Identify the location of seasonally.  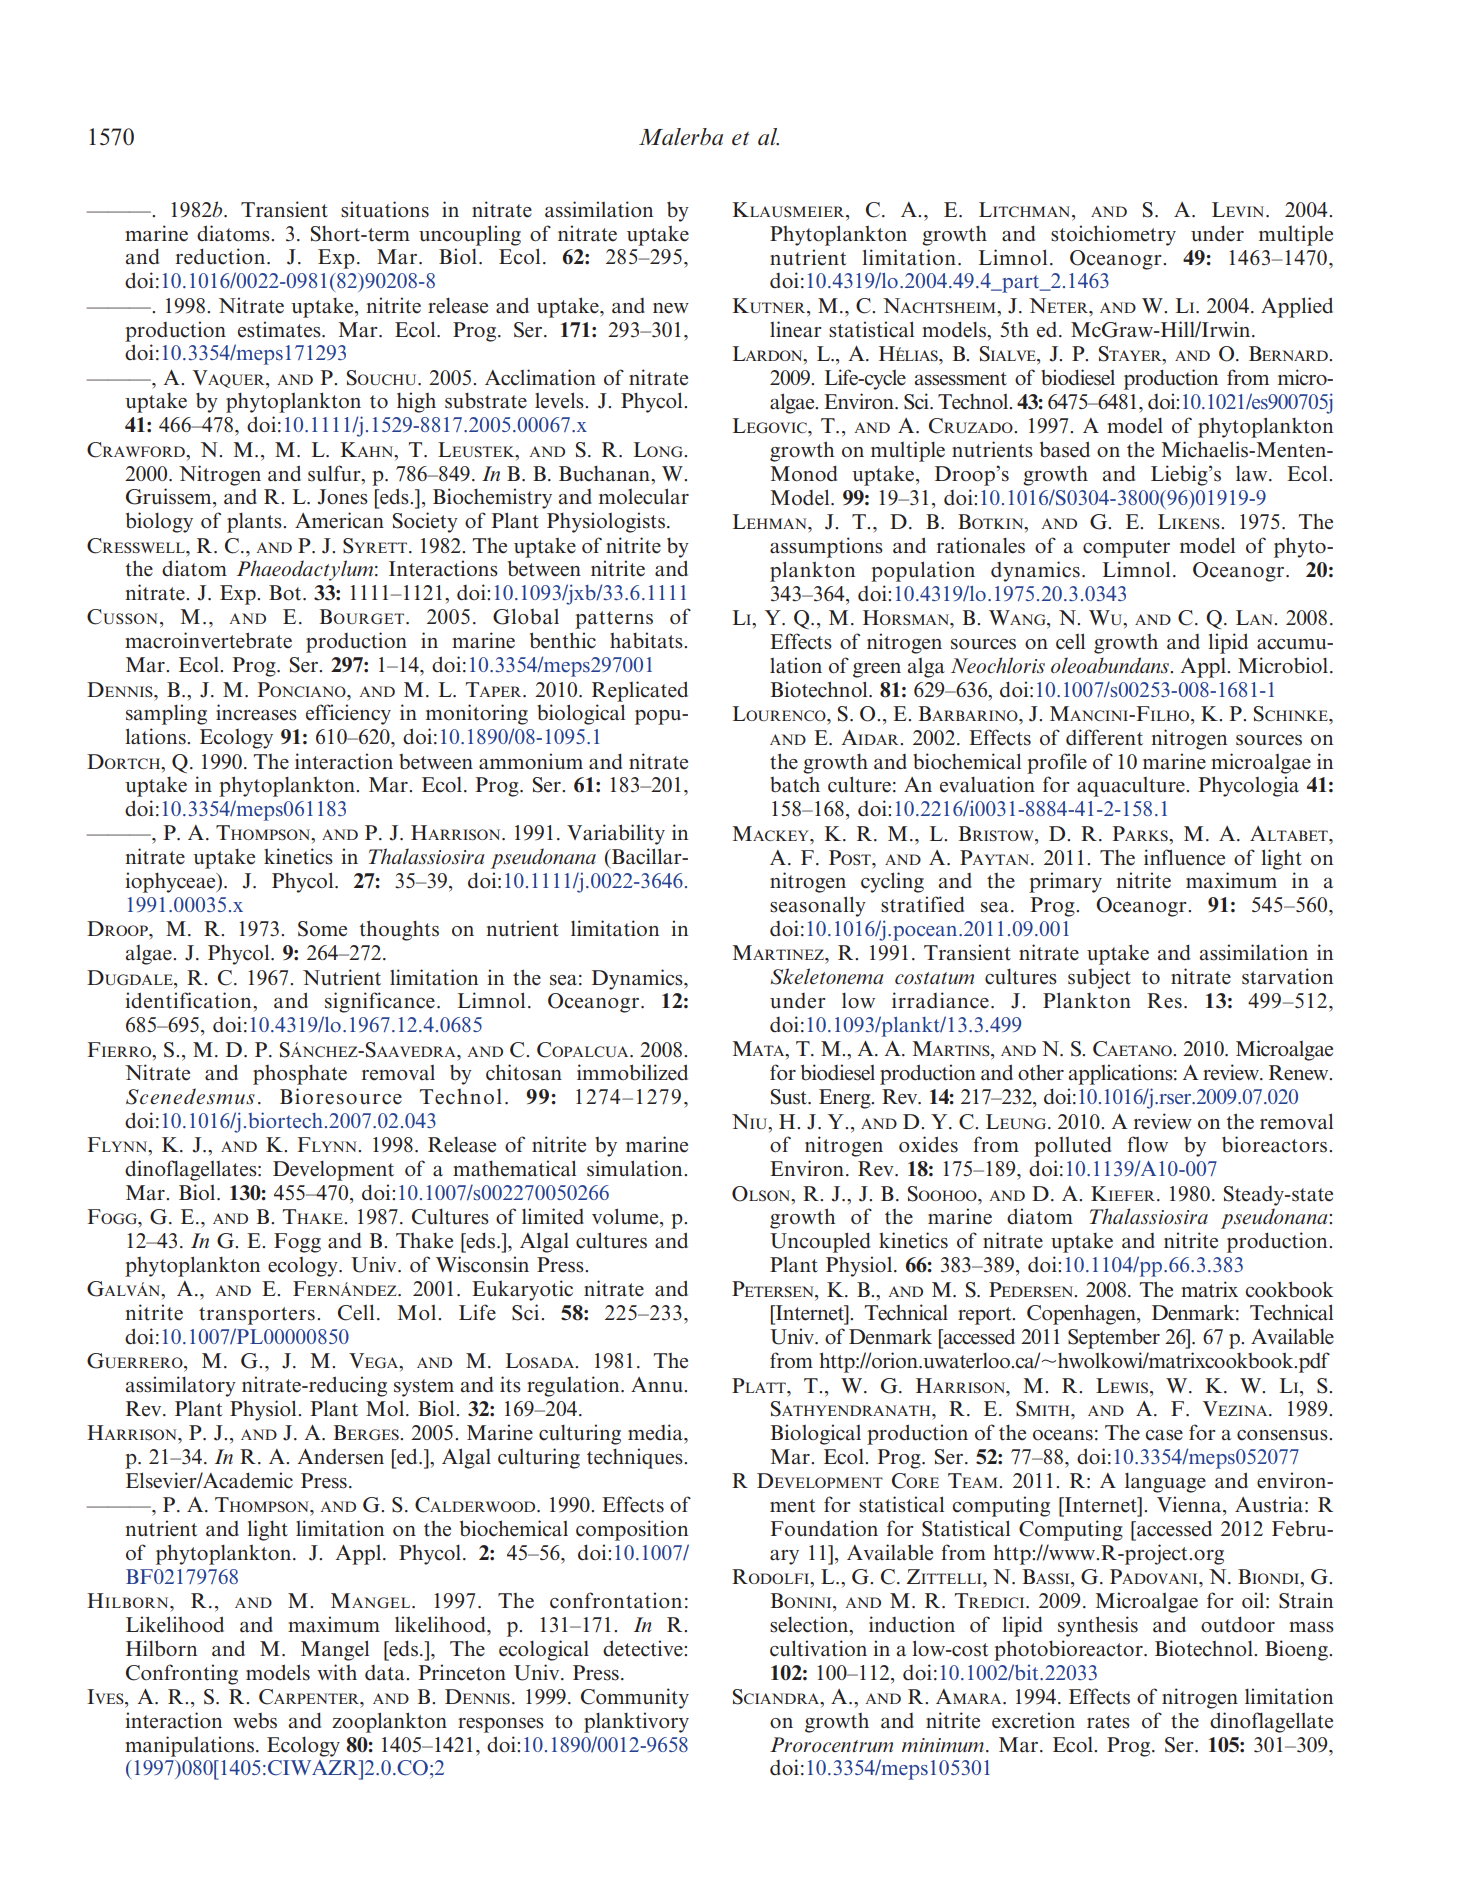
(818, 906).
